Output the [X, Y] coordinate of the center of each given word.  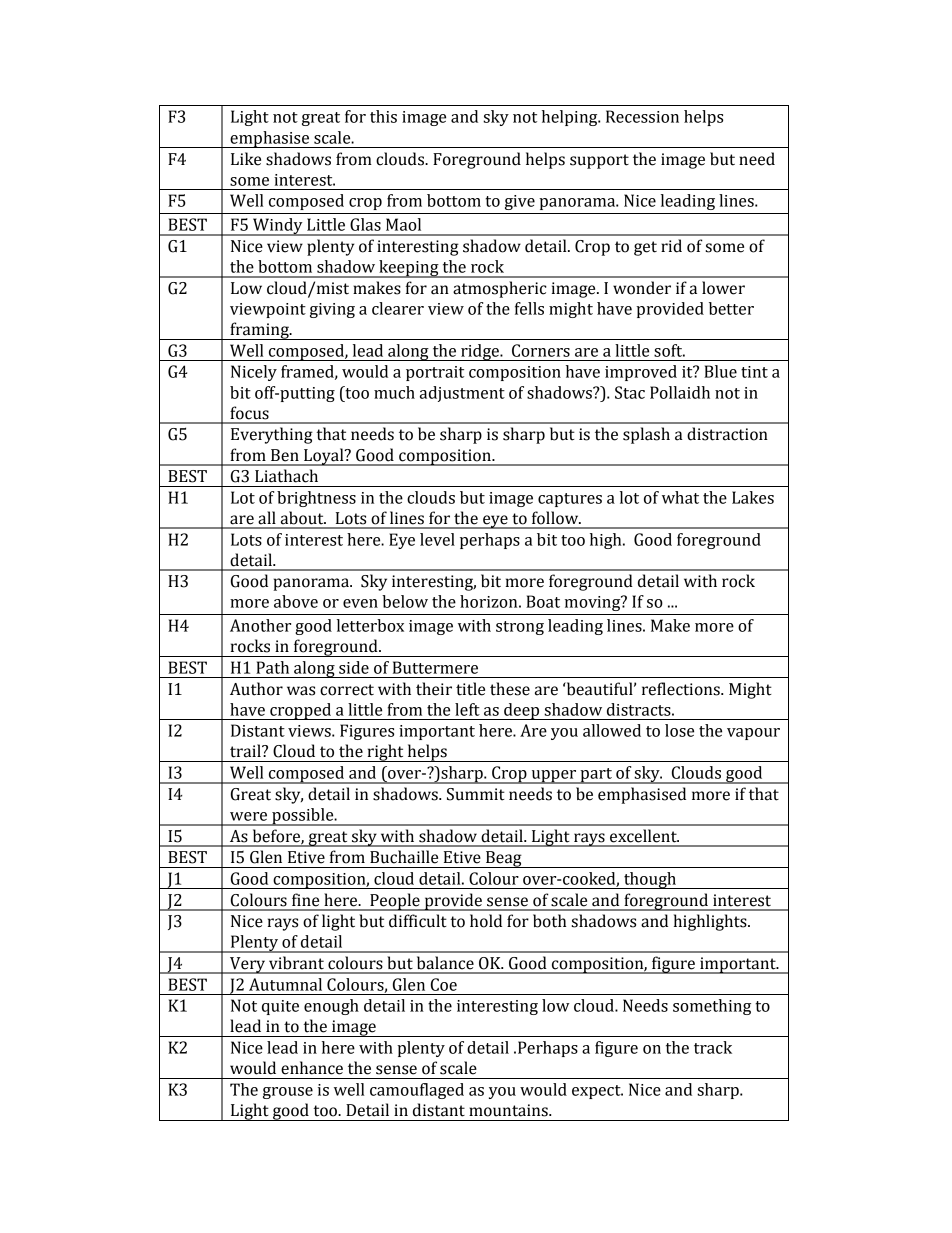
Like [246, 159]
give [520, 202]
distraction [727, 434]
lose [679, 730]
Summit [476, 794]
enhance [312, 1068]
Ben [285, 455]
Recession [642, 116]
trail [246, 751]
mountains [509, 1110]
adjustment [462, 394]
